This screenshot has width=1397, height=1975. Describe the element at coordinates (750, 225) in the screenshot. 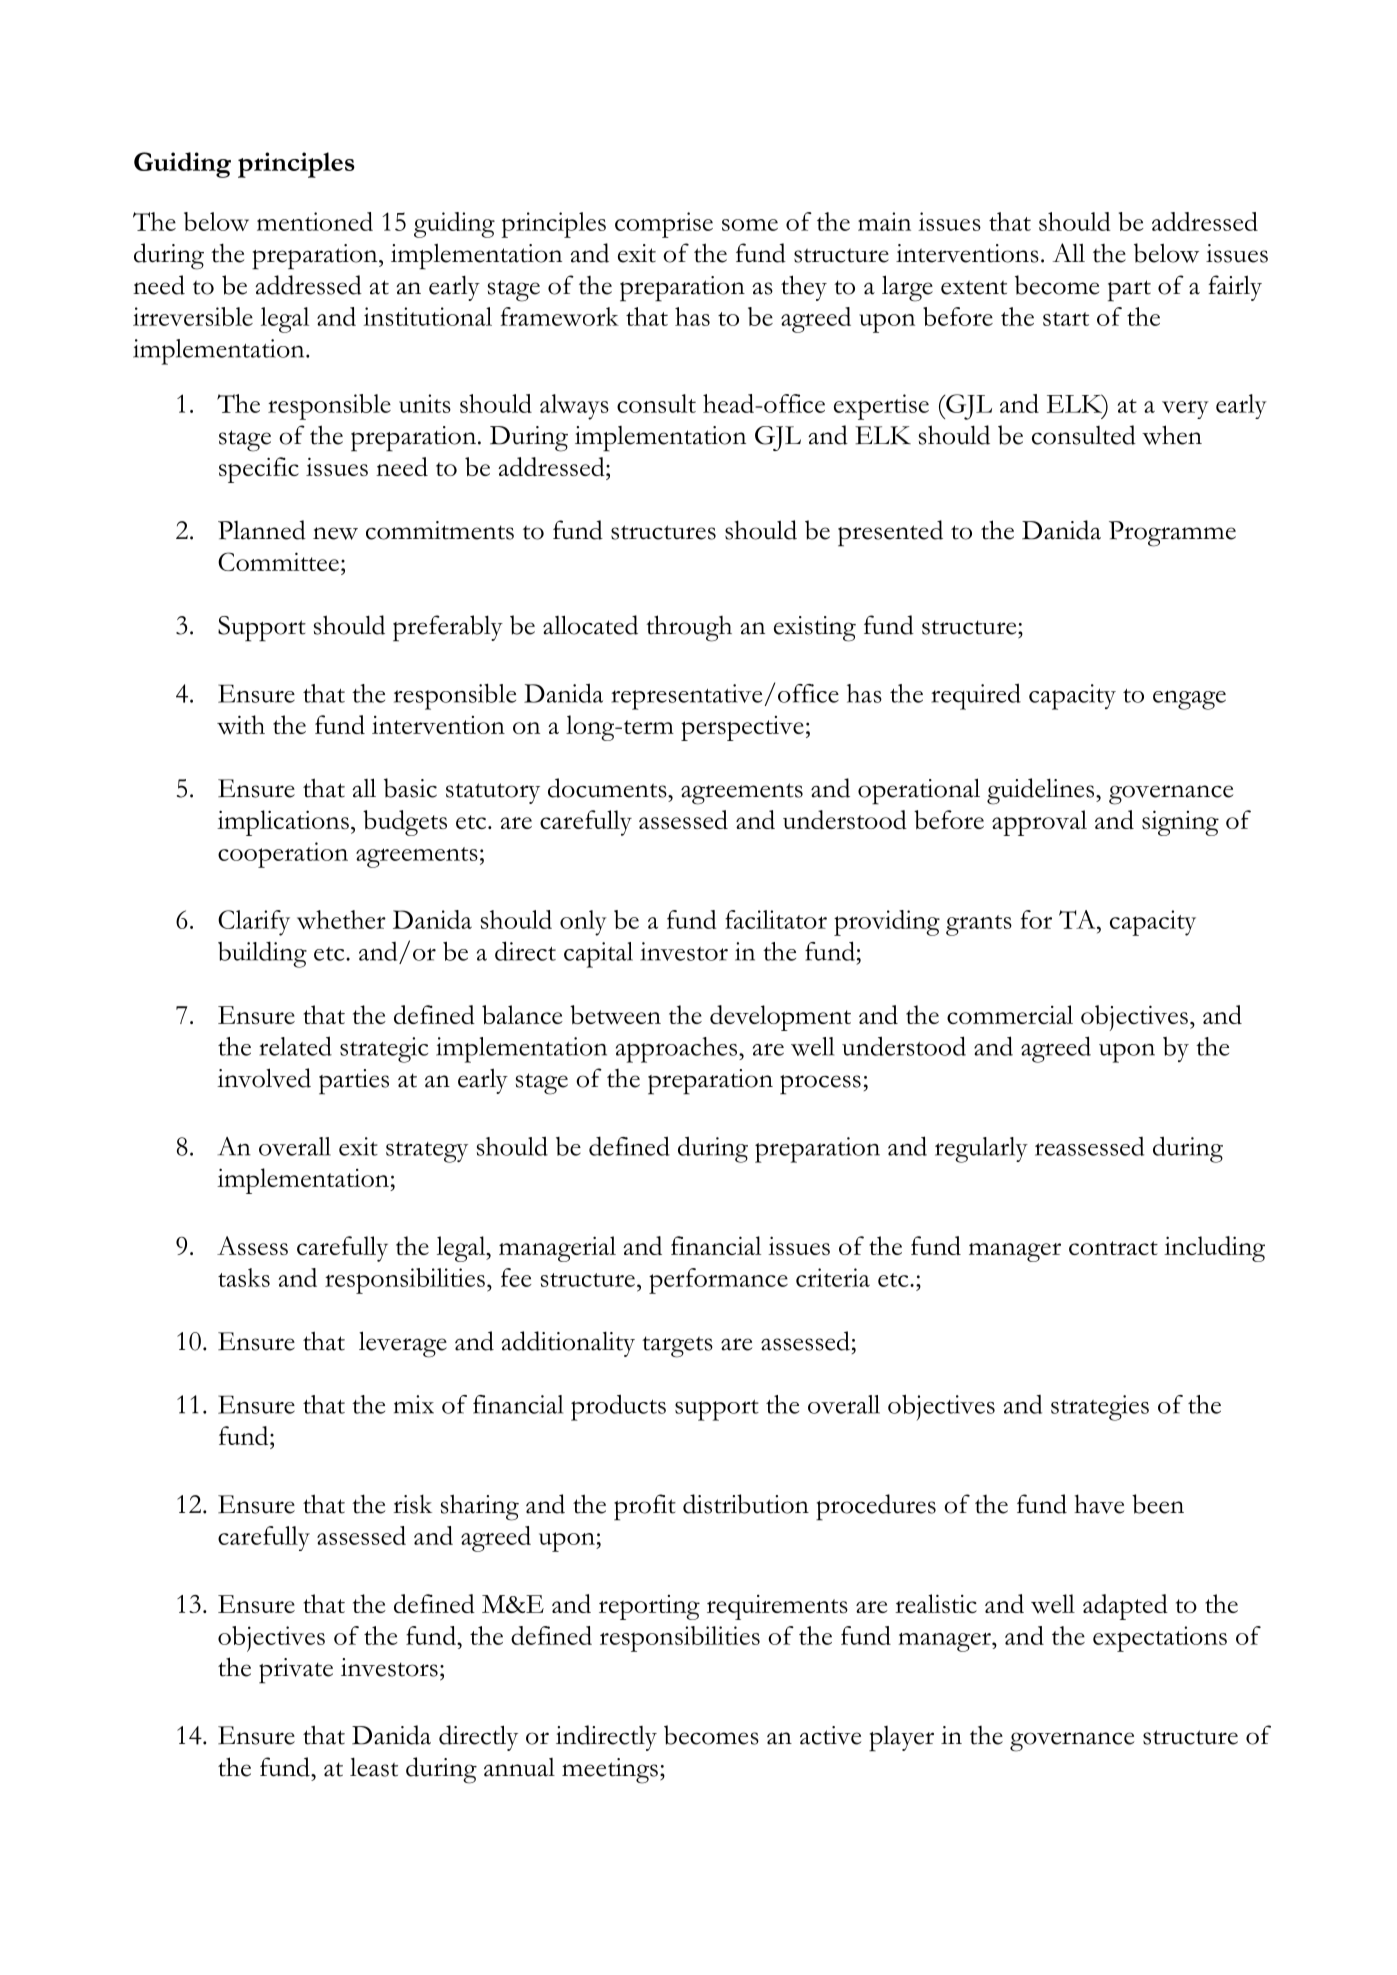

I see `some` at that location.
